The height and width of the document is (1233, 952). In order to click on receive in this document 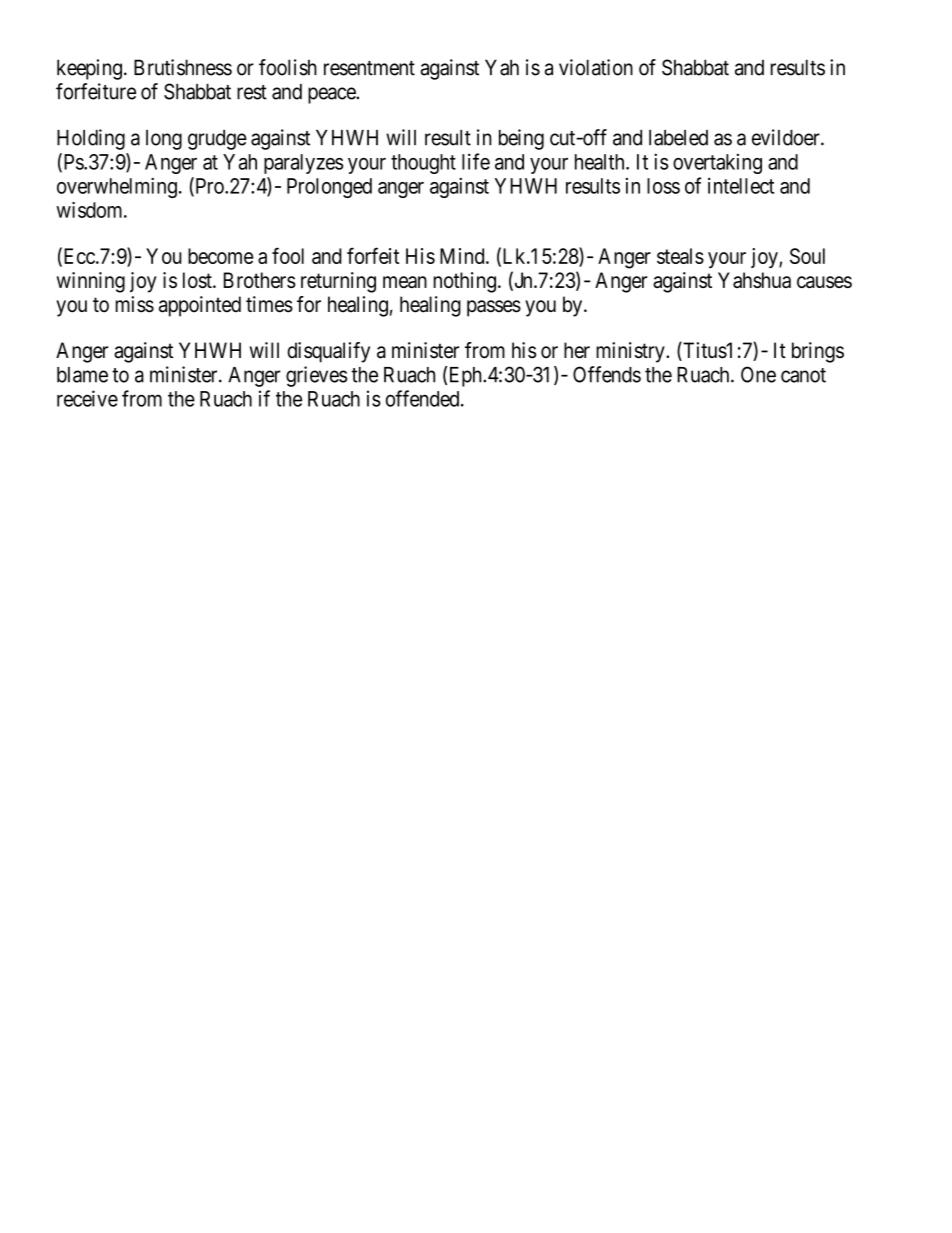, I will do `click(87, 398)`.
